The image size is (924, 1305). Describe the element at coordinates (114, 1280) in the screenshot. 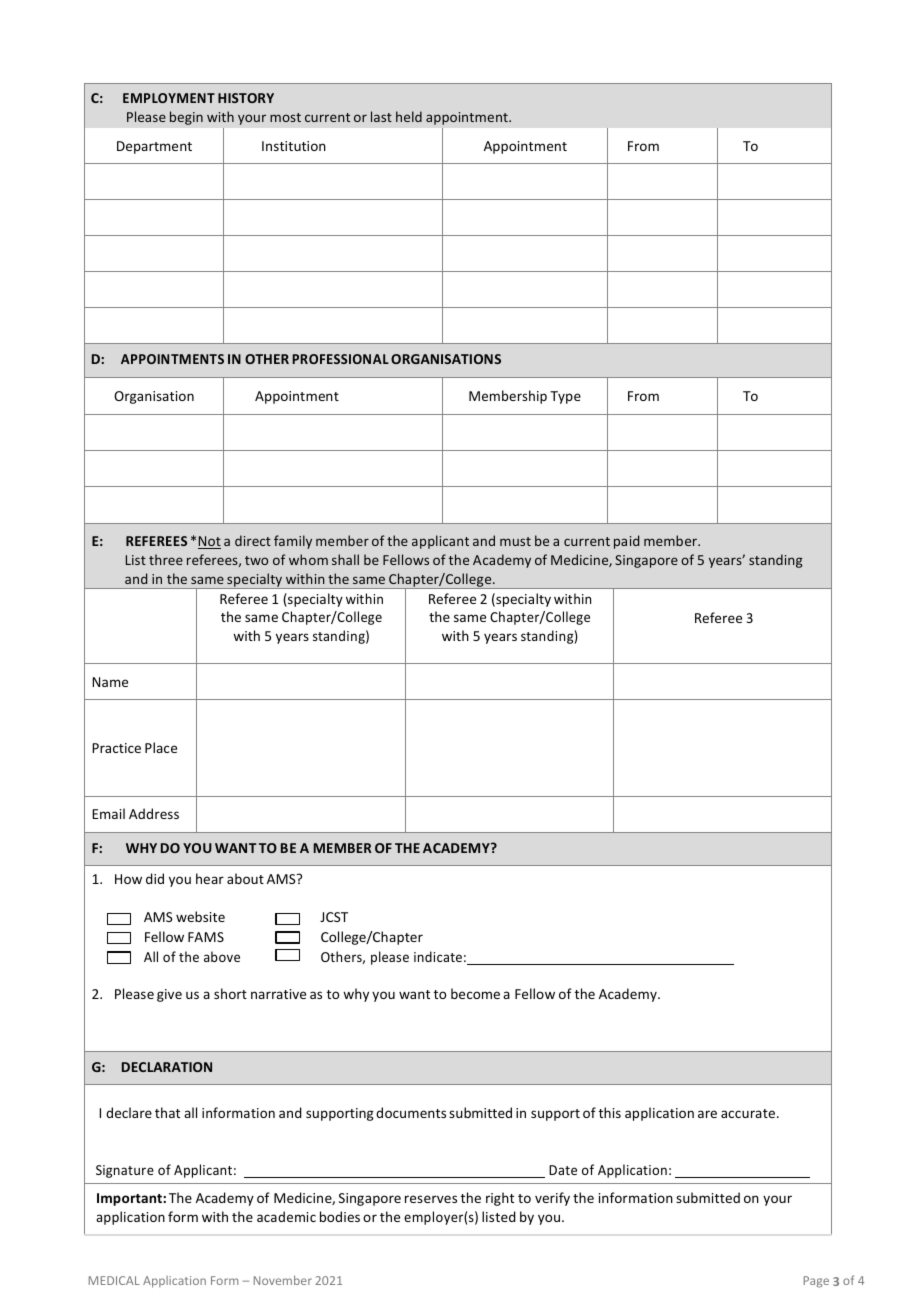

I see `MEDICAL` at that location.
